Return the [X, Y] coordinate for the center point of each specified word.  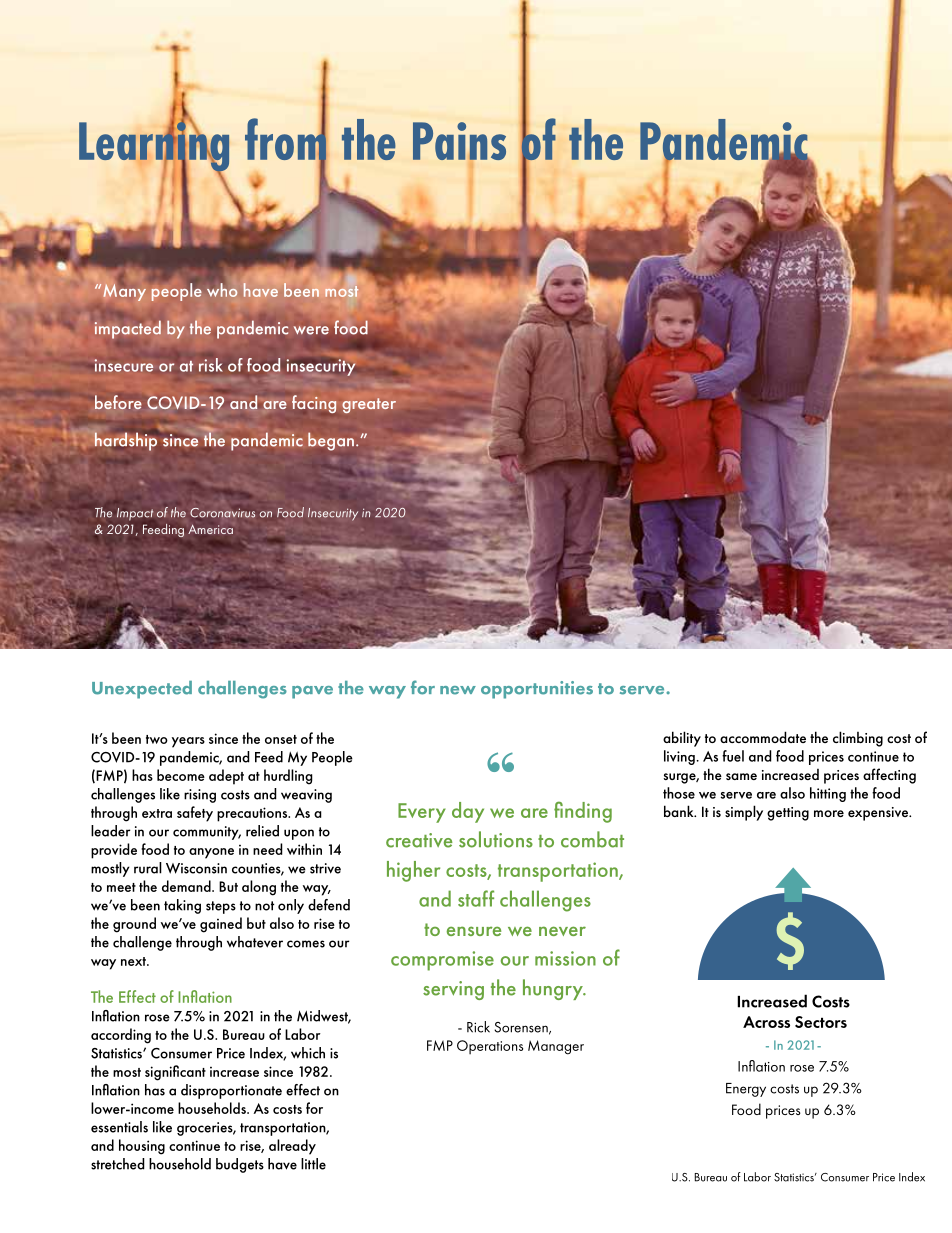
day [468, 812]
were [311, 330]
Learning [154, 147]
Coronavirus [222, 513]
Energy [746, 1090]
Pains [459, 141]
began [331, 441]
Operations [490, 1047]
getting [788, 814]
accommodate [763, 737]
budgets [240, 1165]
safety [195, 814]
